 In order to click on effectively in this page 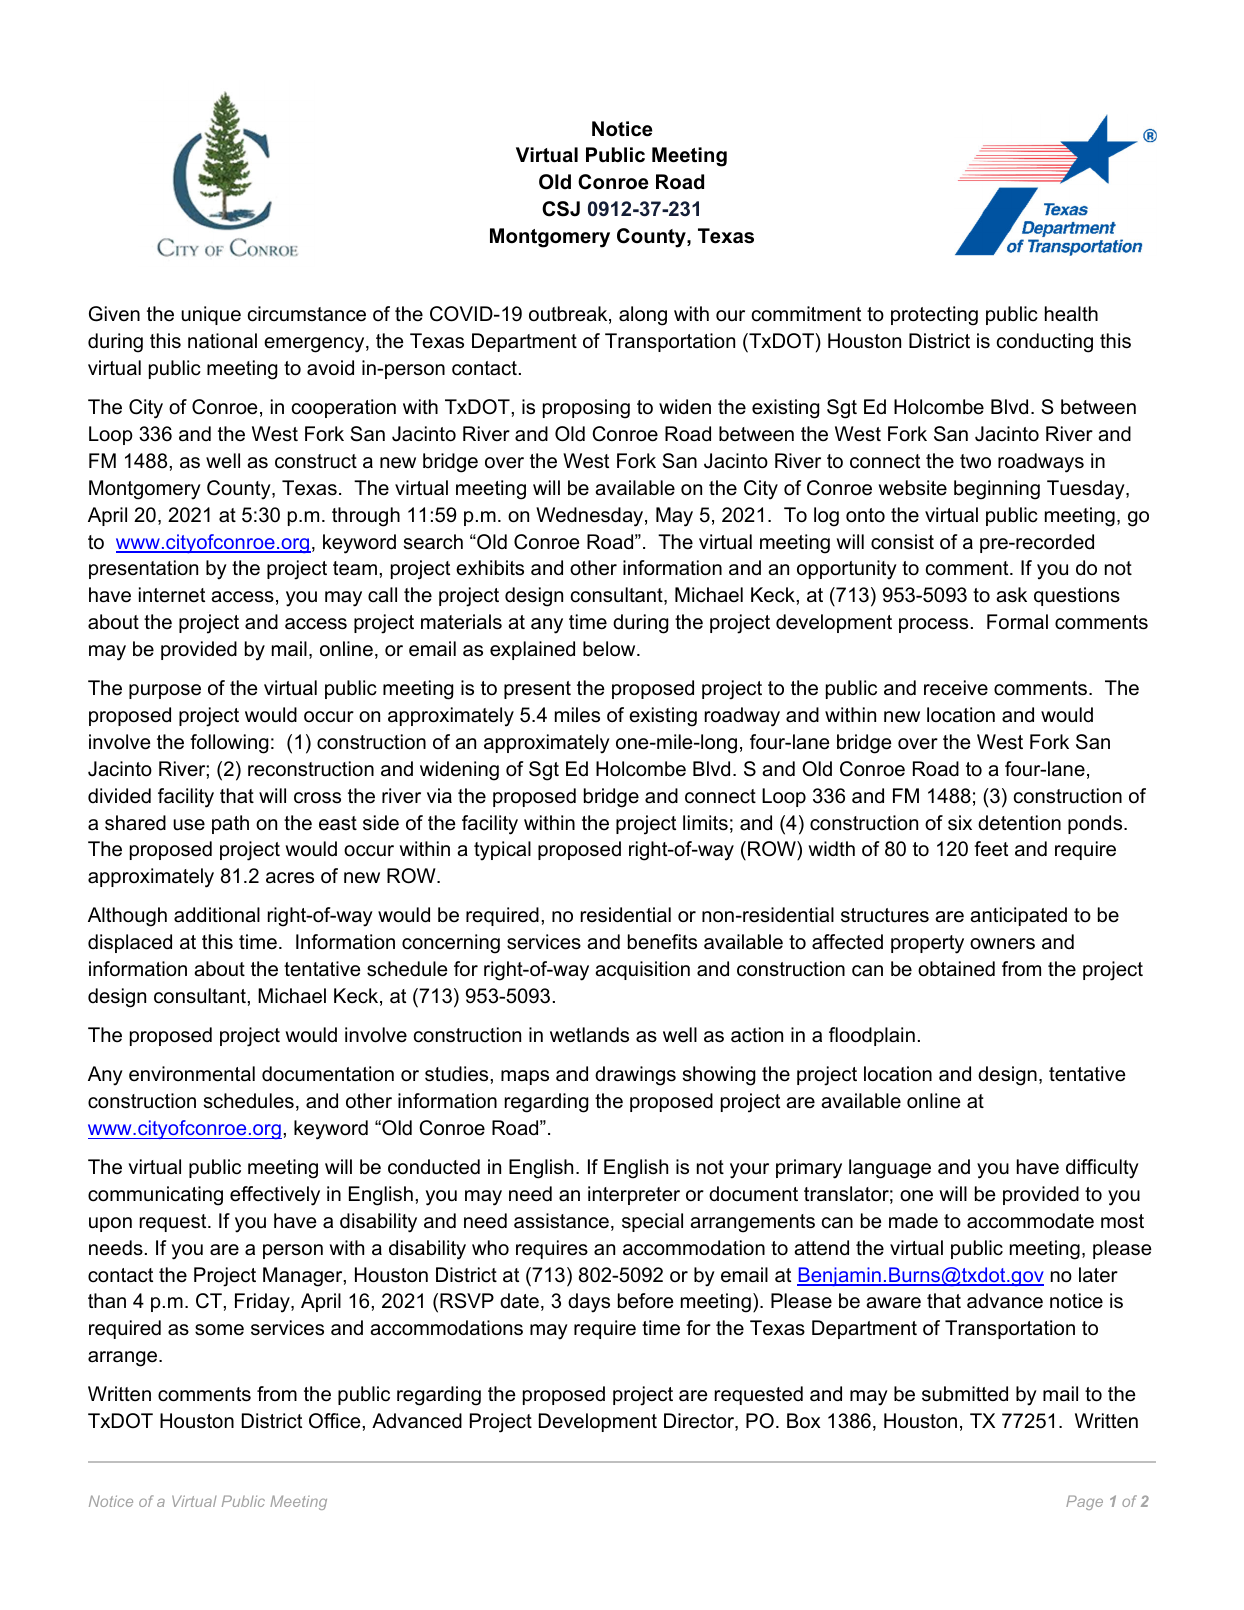, I will do `click(275, 1196)`.
